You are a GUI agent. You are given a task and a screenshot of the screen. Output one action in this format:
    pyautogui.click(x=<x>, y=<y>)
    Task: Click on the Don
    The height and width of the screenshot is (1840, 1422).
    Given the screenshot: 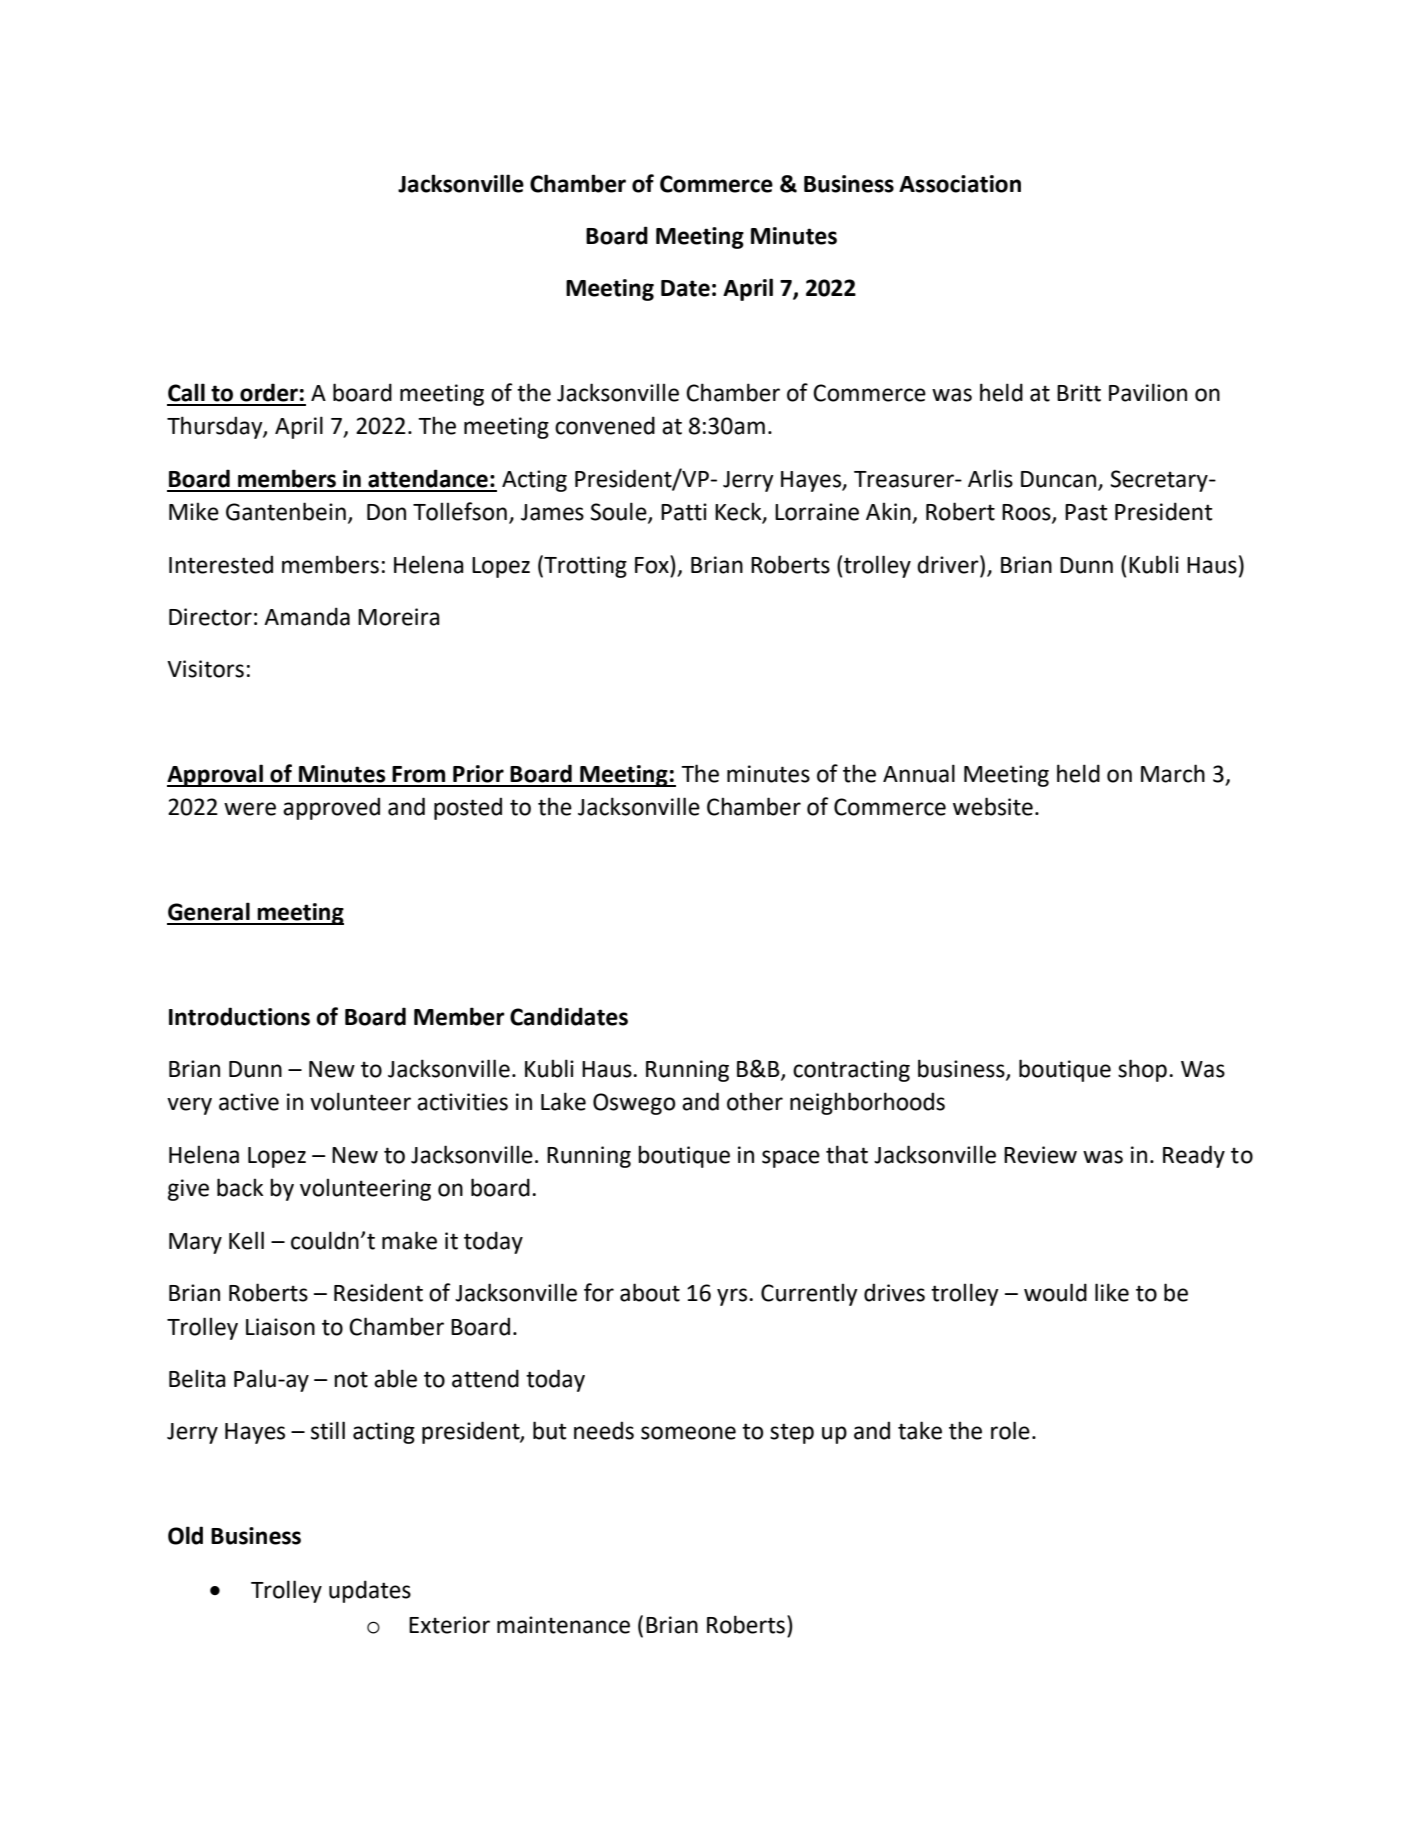 What is the action you would take?
    pyautogui.click(x=386, y=512)
